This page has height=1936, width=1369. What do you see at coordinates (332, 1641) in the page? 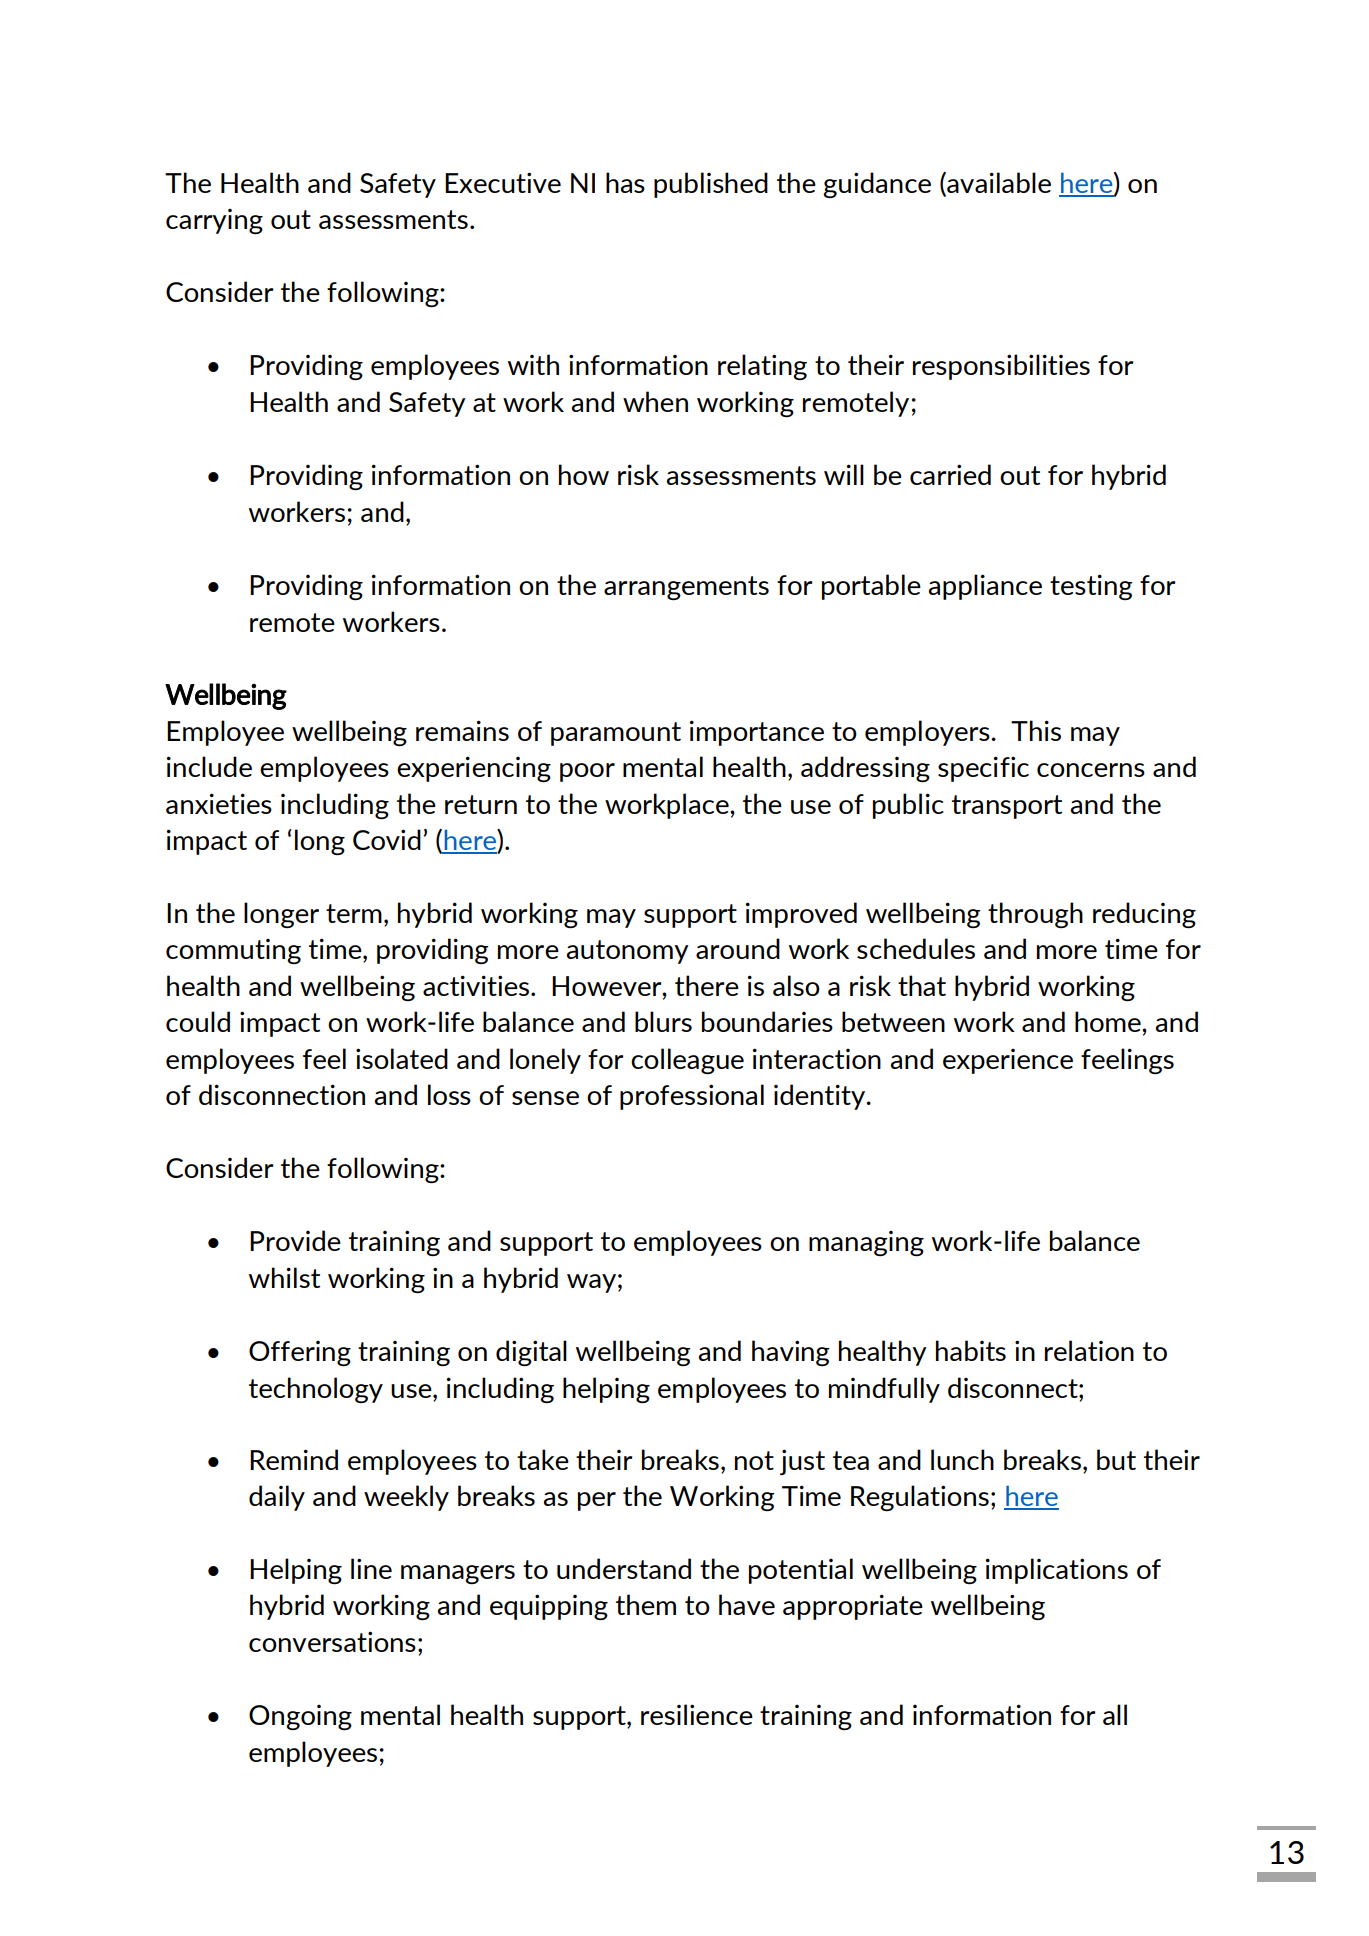
I see `conversations` at bounding box center [332, 1641].
